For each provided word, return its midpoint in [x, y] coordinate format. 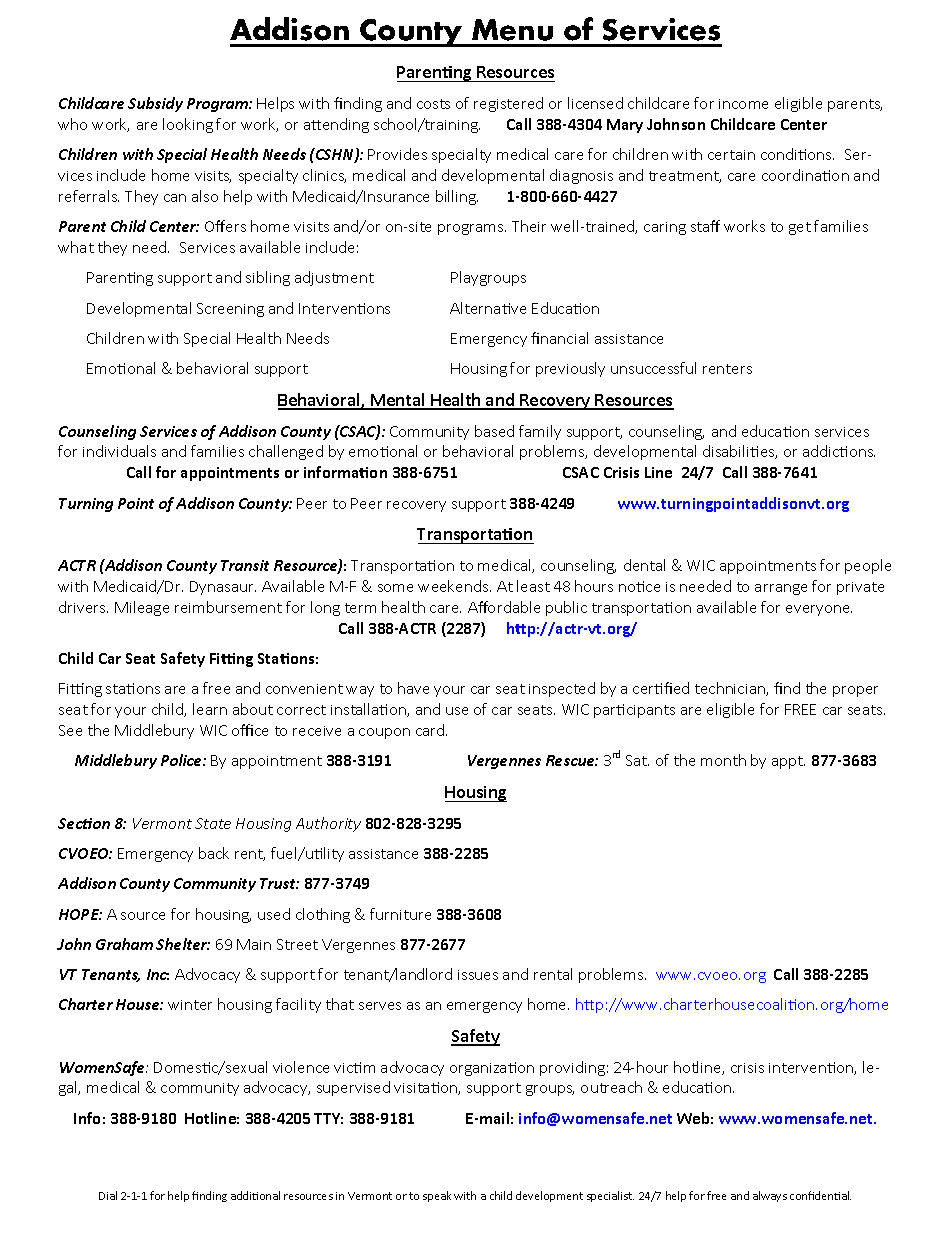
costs [433, 104]
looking [188, 125]
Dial [108, 1195]
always [770, 1196]
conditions [797, 154]
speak [437, 1196]
